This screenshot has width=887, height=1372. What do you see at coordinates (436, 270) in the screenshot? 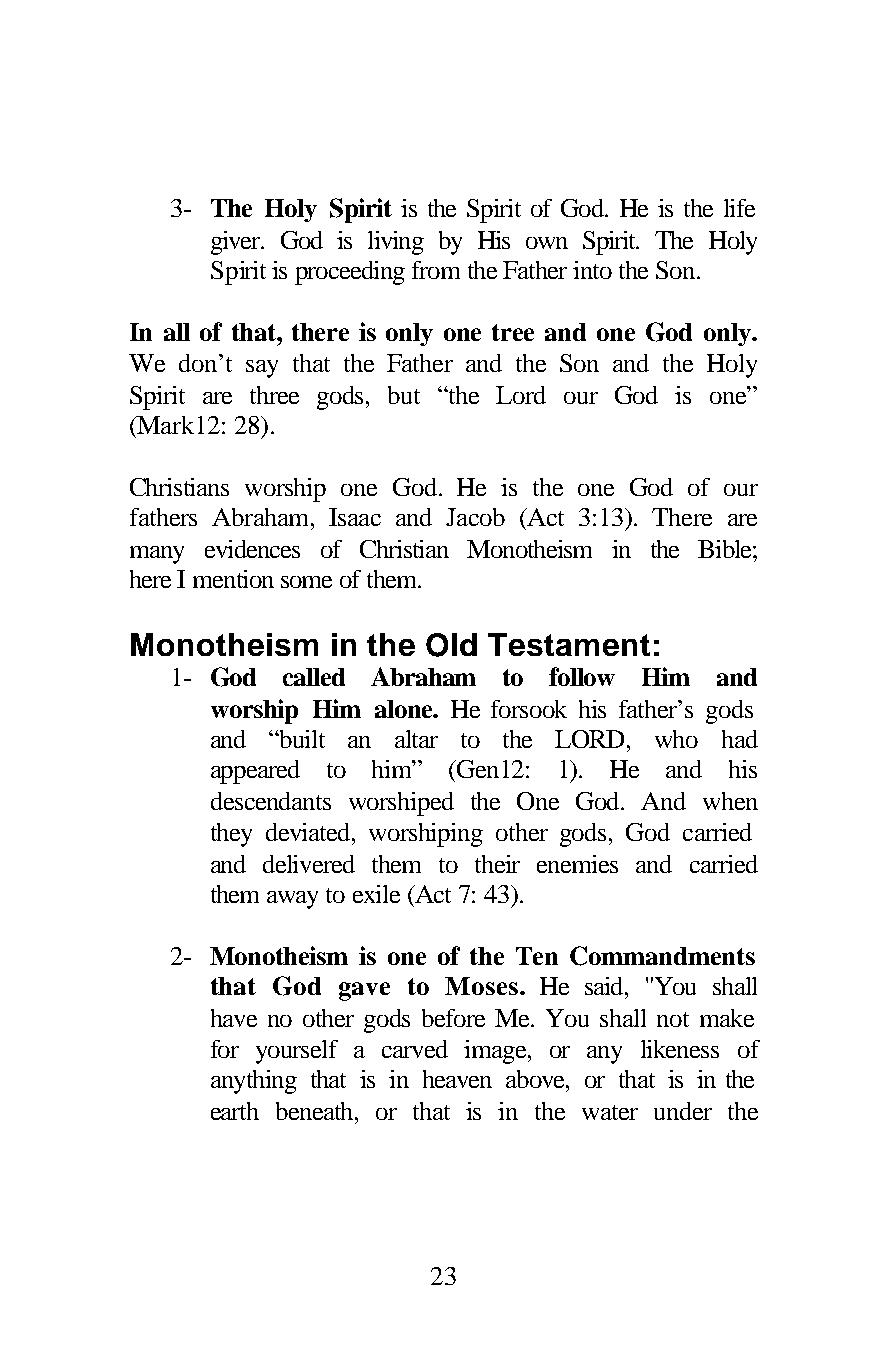
I see `from` at bounding box center [436, 270].
